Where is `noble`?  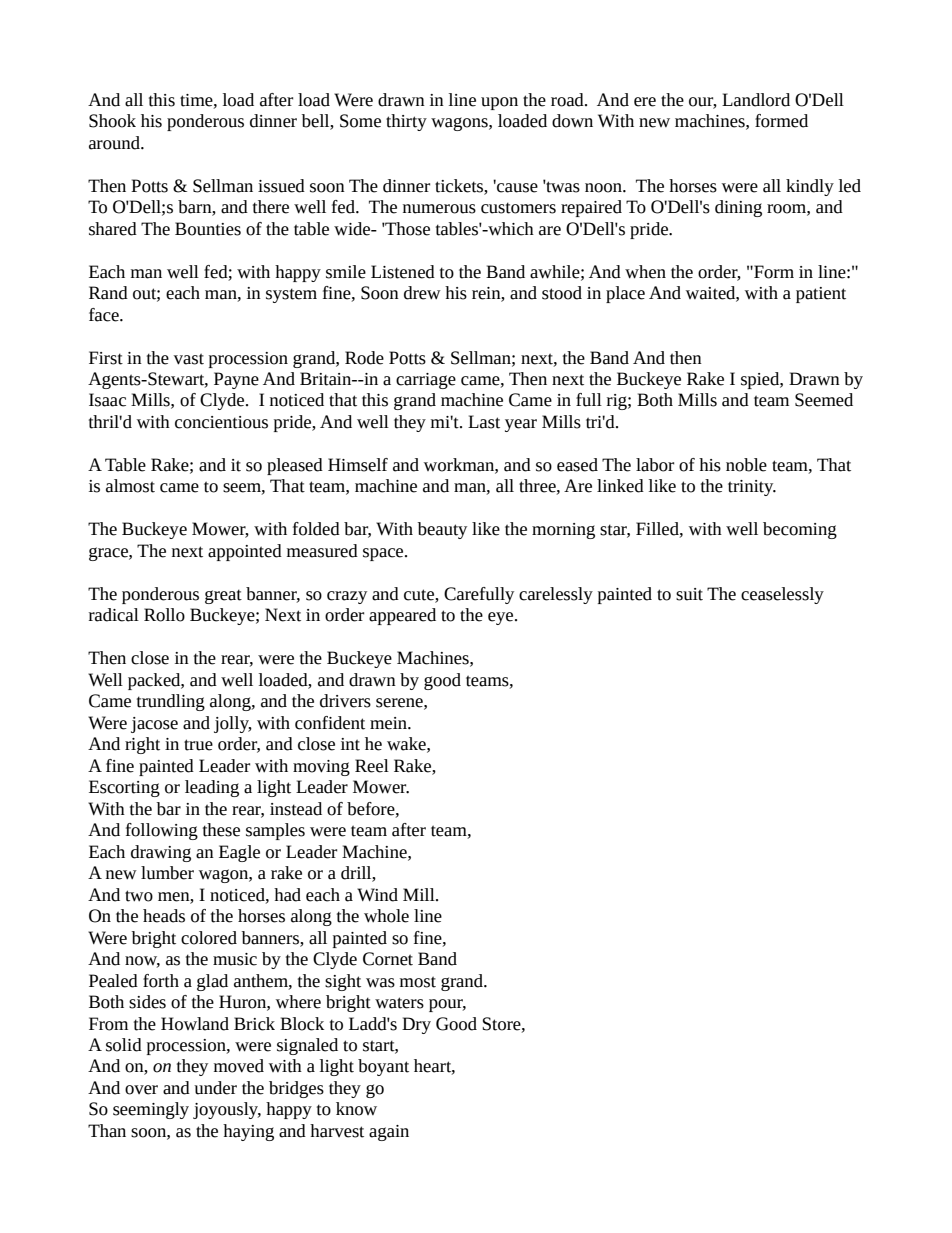
noble is located at coordinates (746, 465).
